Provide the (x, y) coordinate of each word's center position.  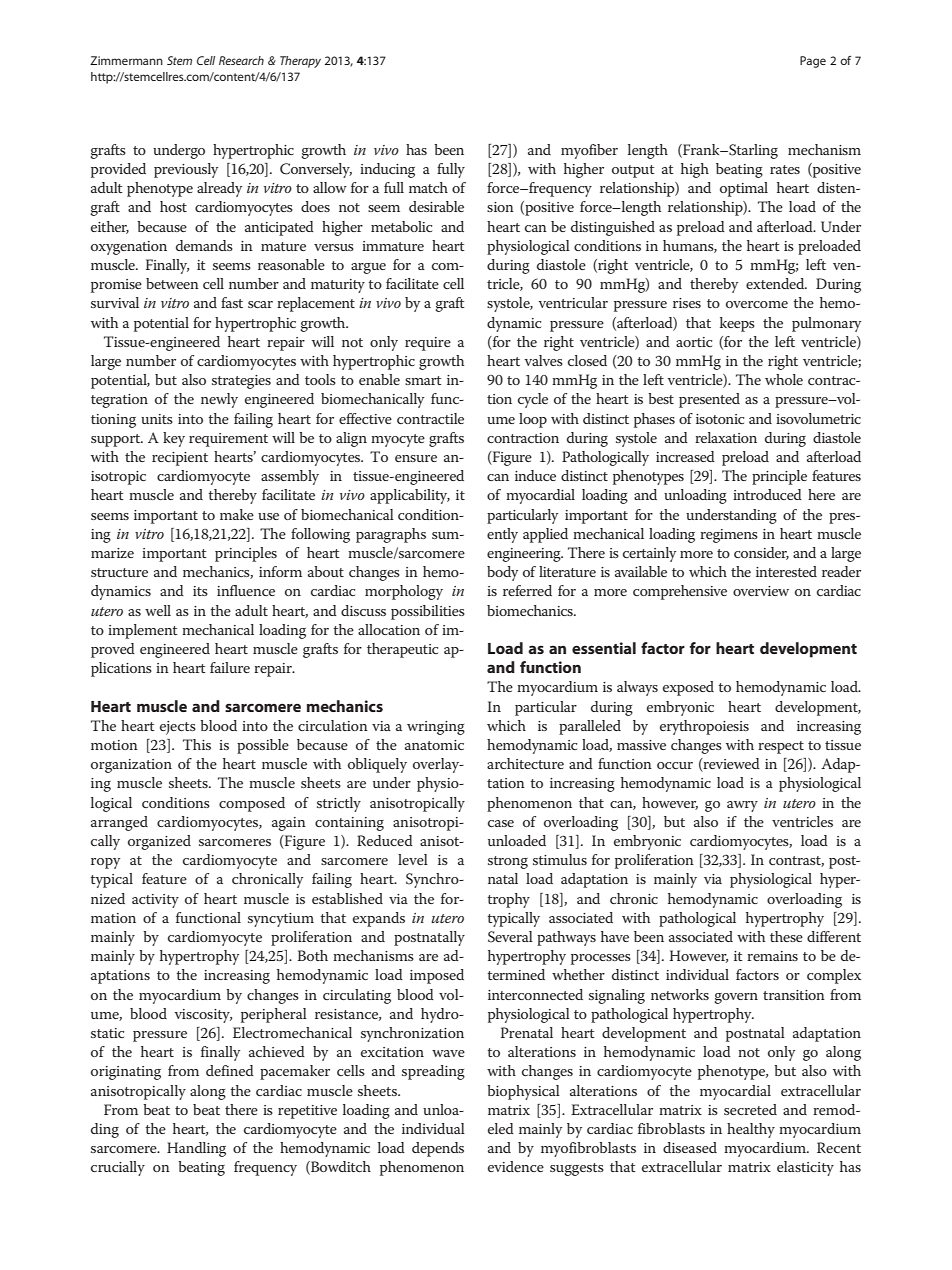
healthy (751, 1130)
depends (438, 1149)
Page (813, 62)
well (158, 610)
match (428, 187)
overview (761, 591)
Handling (196, 1149)
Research (241, 60)
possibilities (428, 612)
